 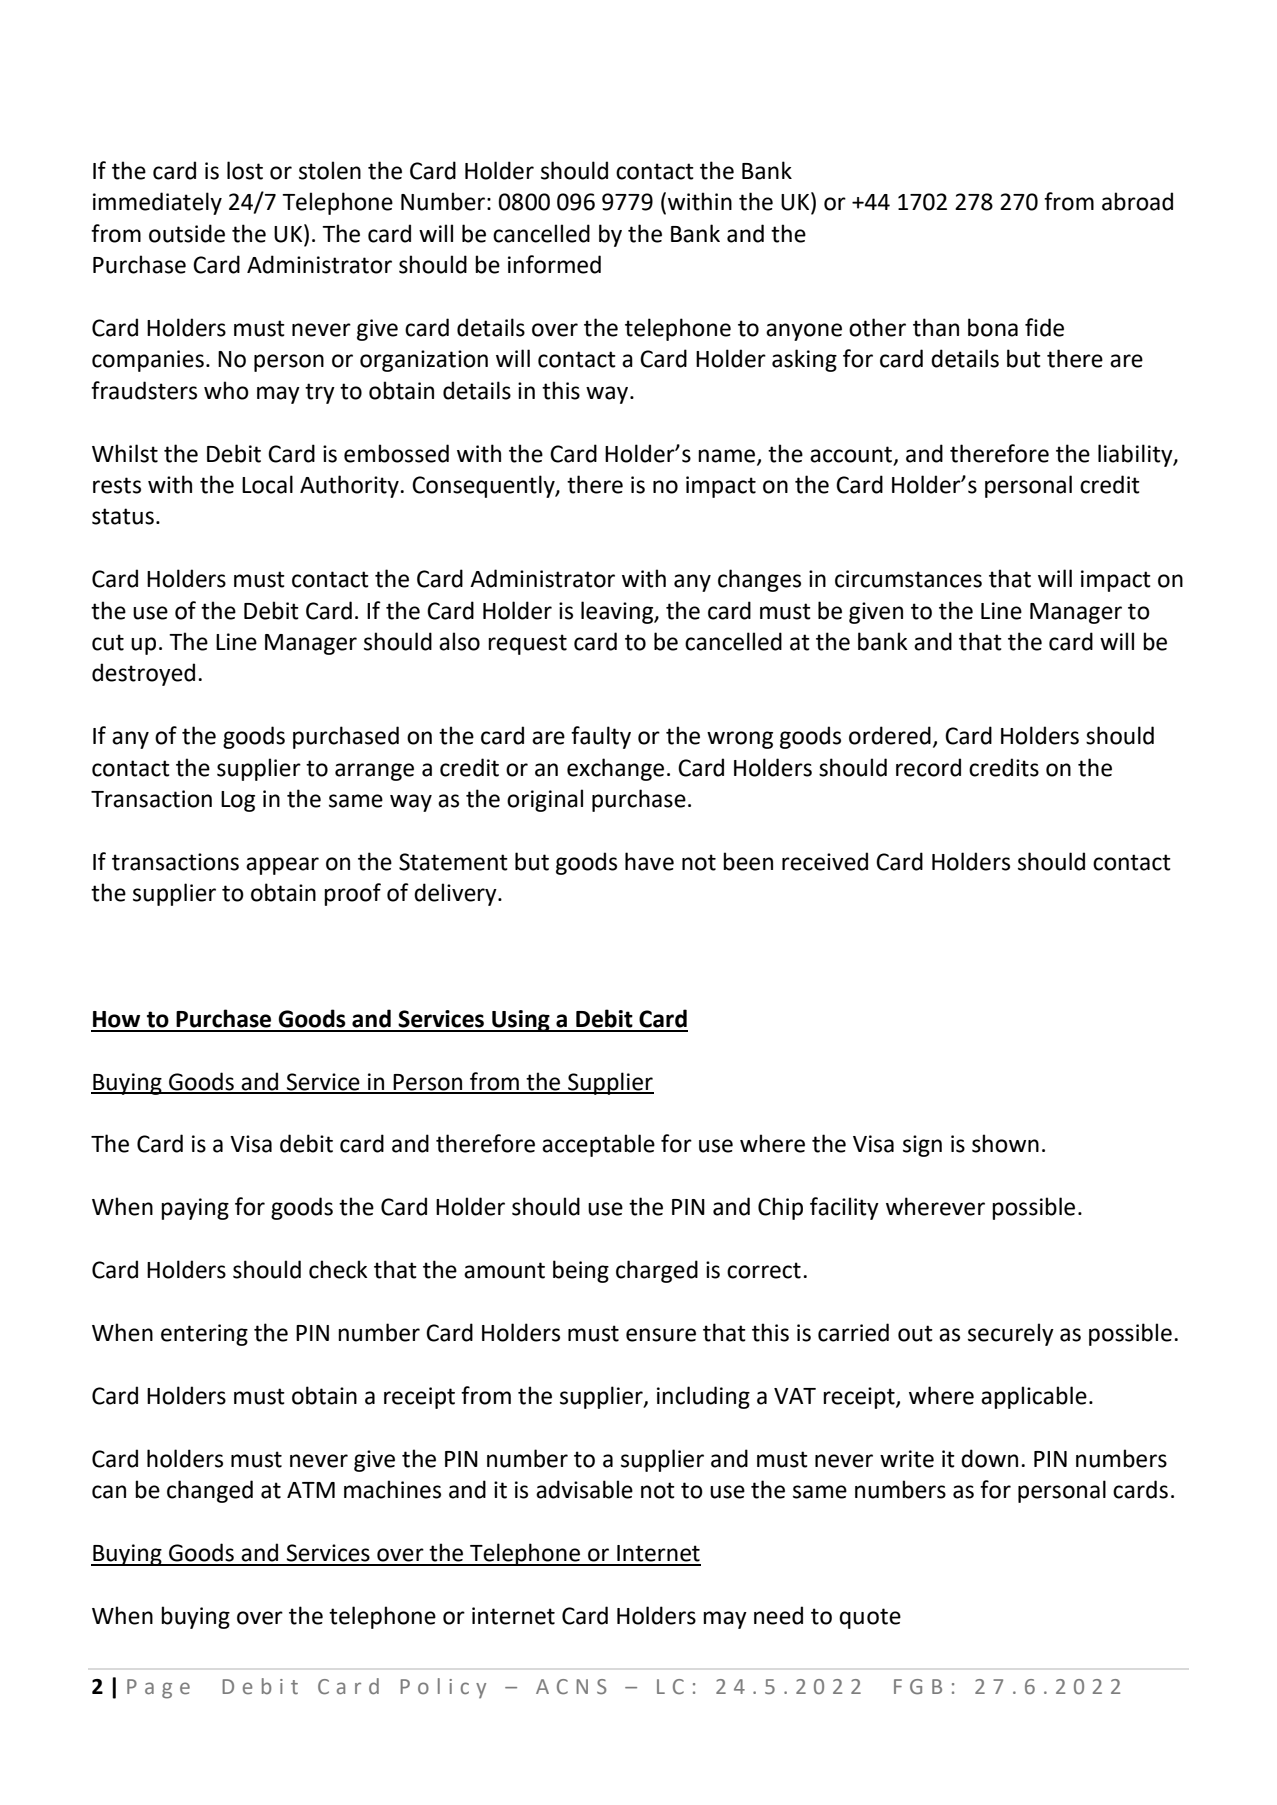 I want to click on outside, so click(x=187, y=233).
